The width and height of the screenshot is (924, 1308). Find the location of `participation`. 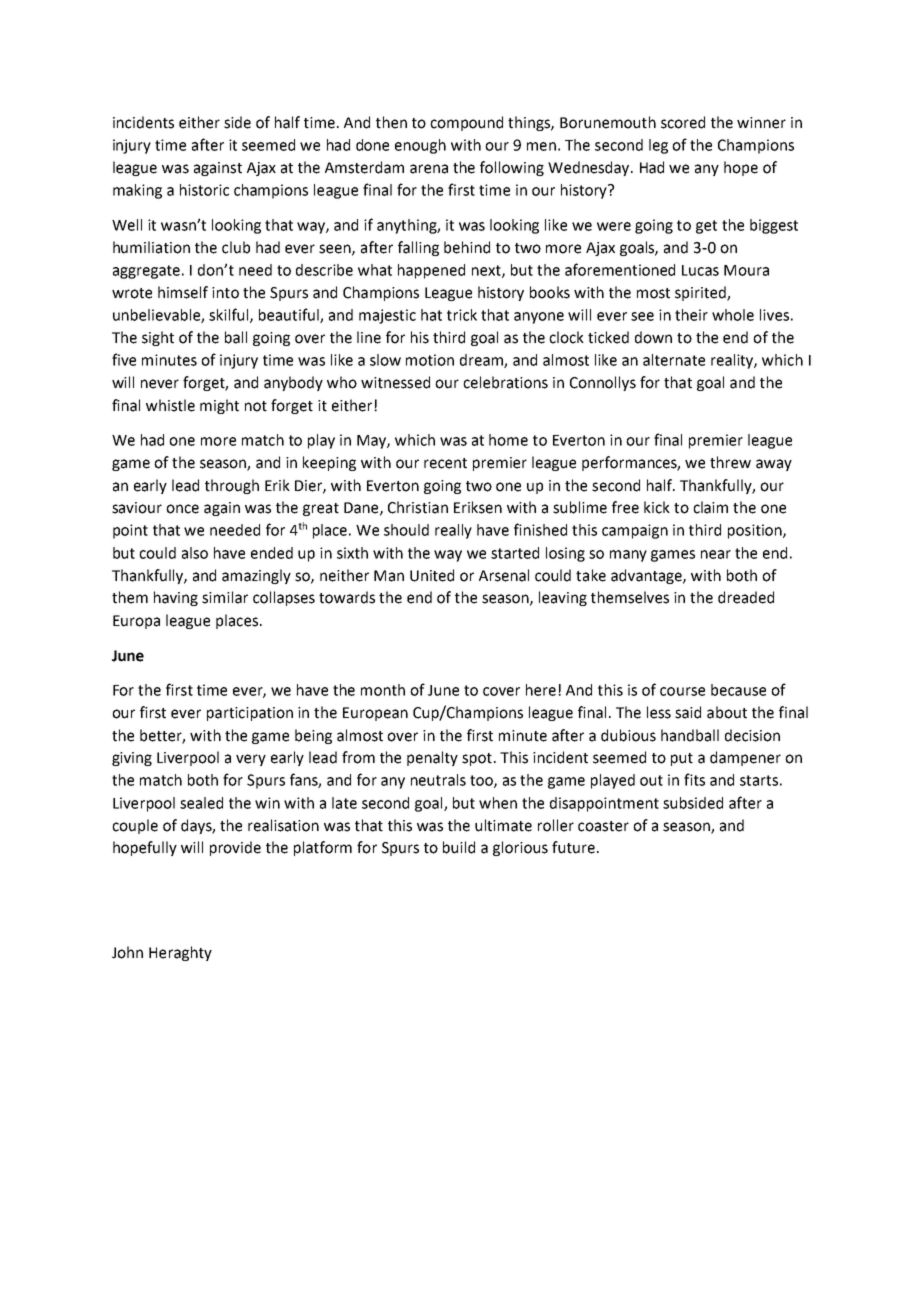

participation is located at coordinates (250, 714).
